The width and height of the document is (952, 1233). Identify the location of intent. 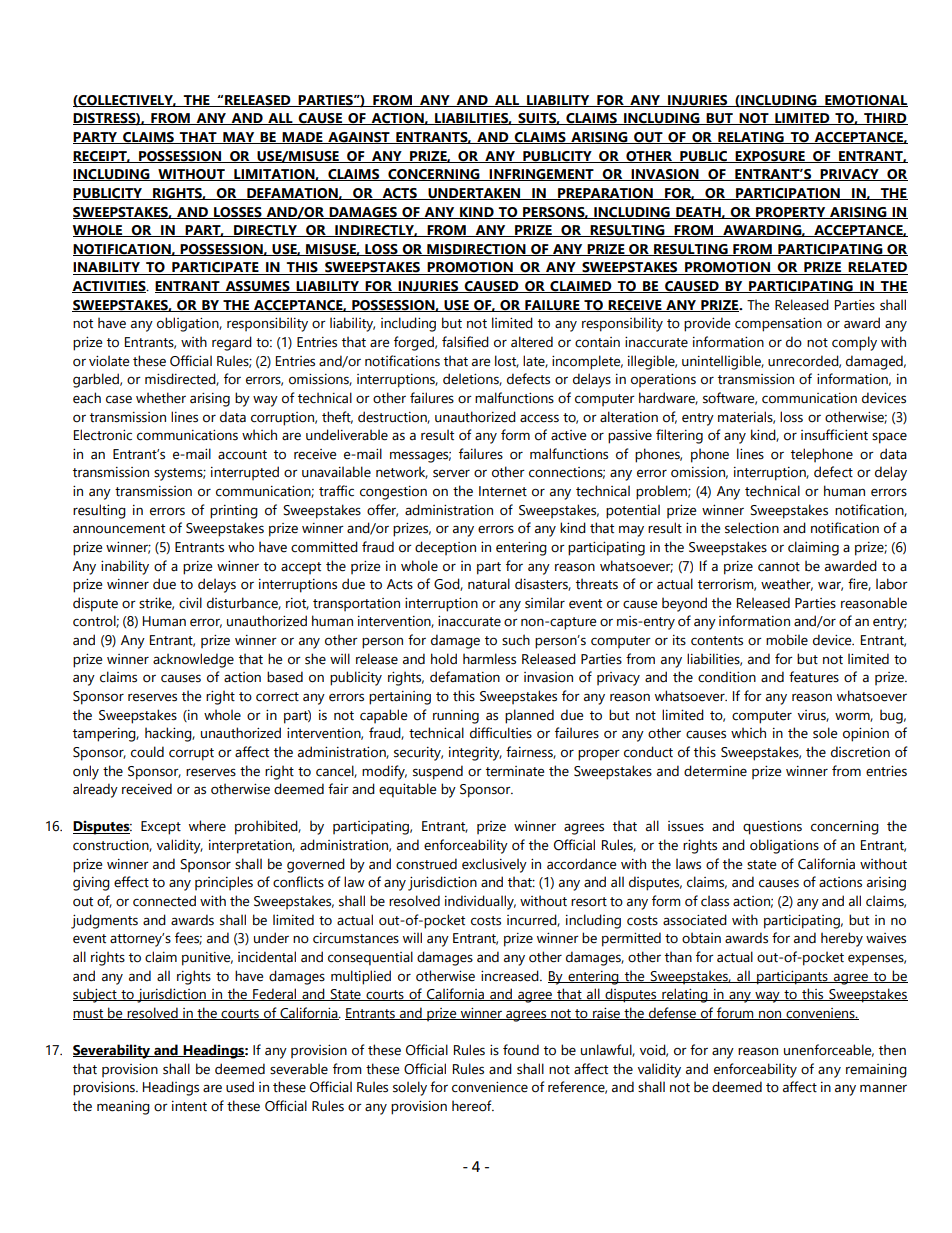
(189, 1106).
